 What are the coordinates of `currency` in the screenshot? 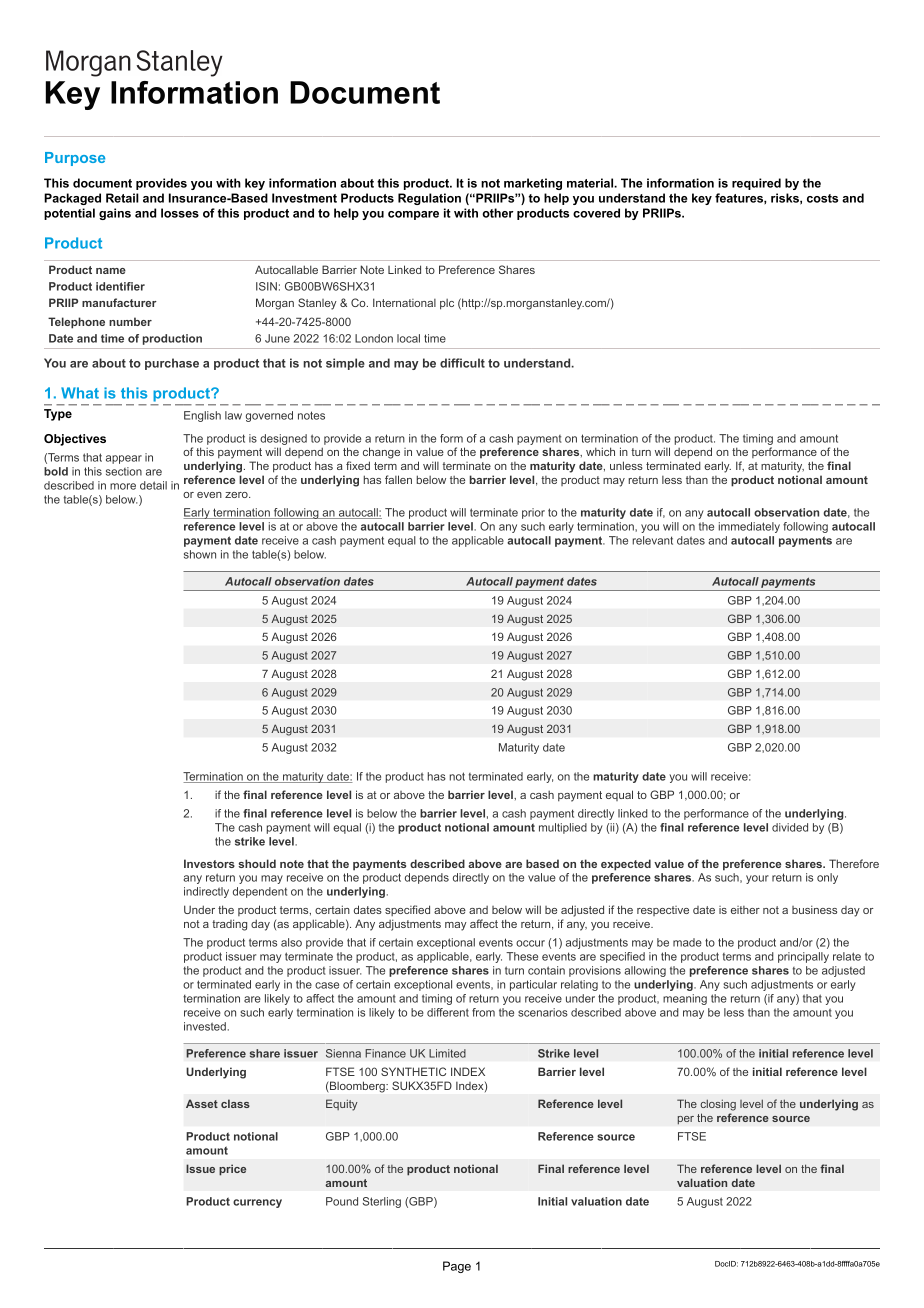 It's located at (257, 1203).
